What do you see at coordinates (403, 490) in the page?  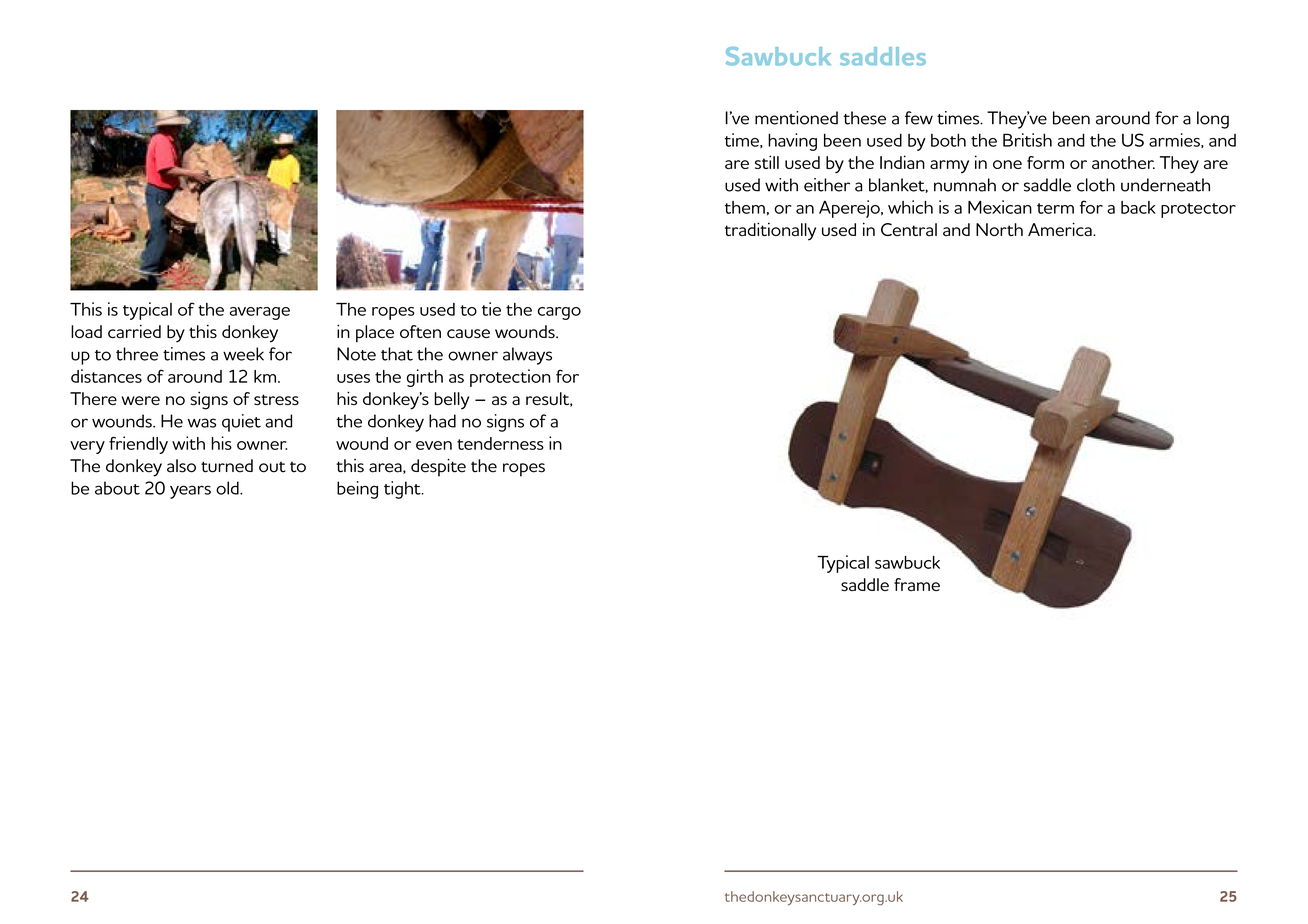 I see `tight` at bounding box center [403, 490].
